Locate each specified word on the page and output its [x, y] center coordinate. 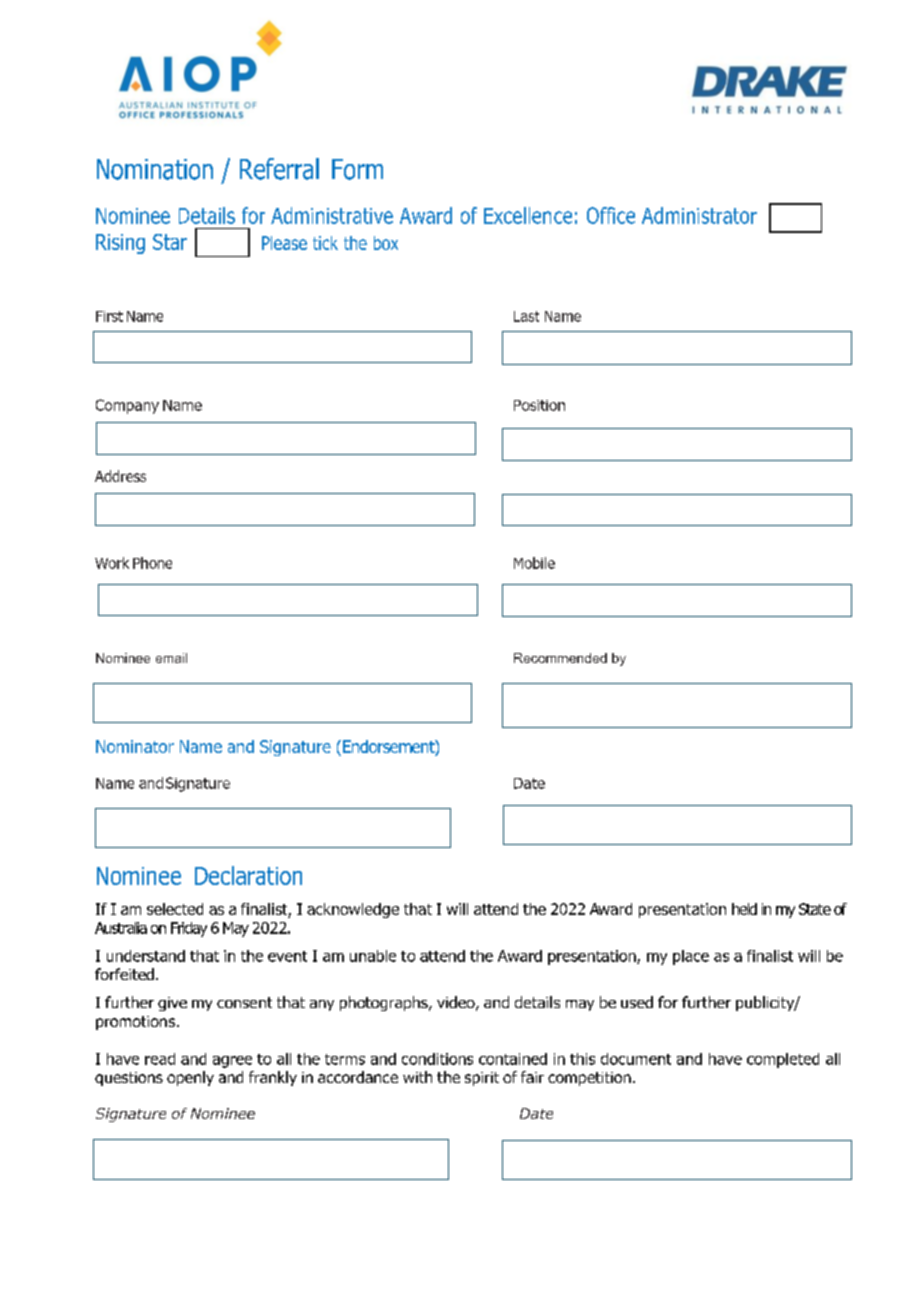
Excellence [528, 215]
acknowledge [353, 910]
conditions [437, 1059]
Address [120, 476]
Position [539, 405]
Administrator [699, 215]
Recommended [560, 658]
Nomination [155, 169]
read [160, 1059]
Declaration [248, 875]
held [744, 909]
